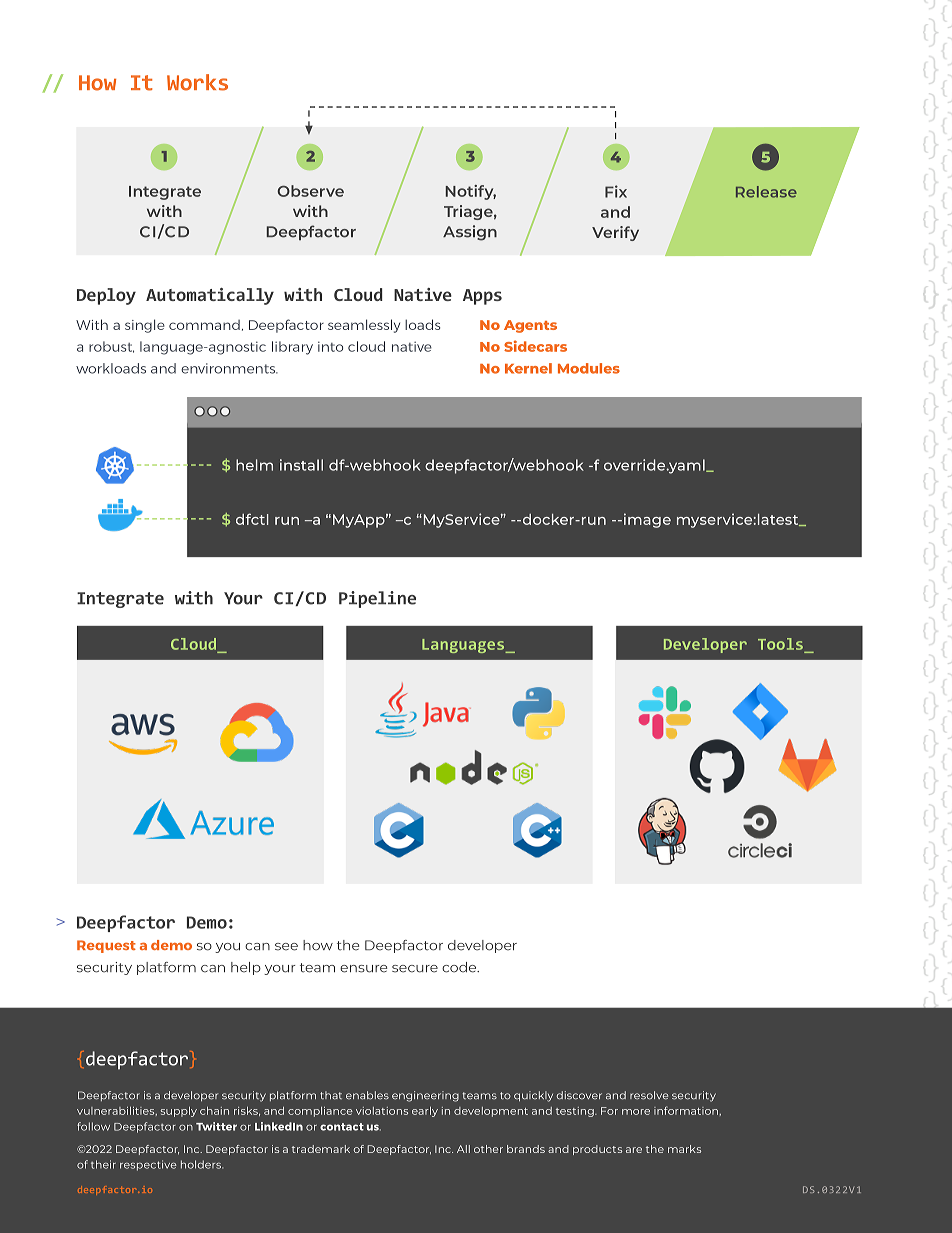 This screenshot has height=1233, width=952. Describe the element at coordinates (470, 233) in the screenshot. I see `Assign` at that location.
